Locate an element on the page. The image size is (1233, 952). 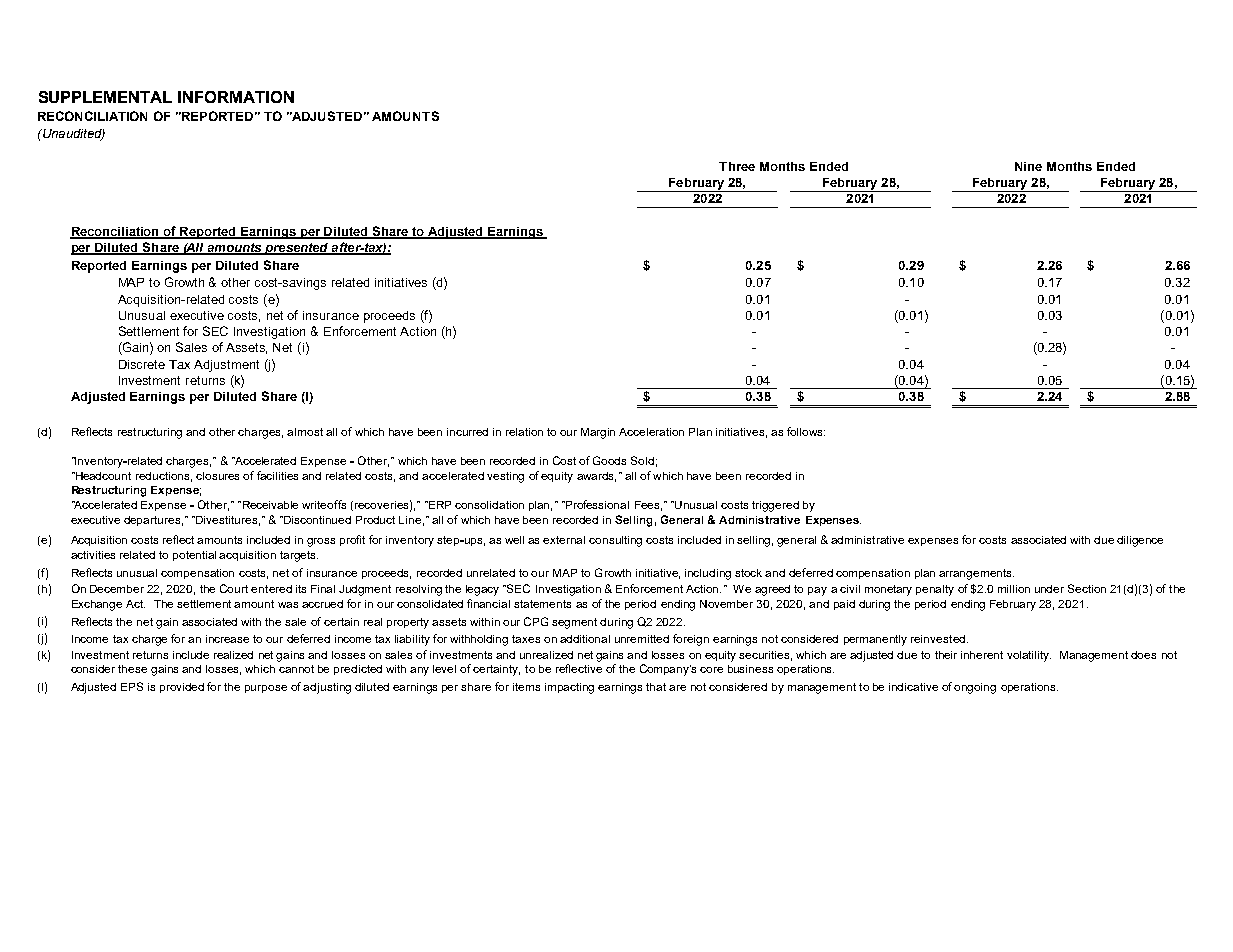
Professional is located at coordinates (596, 504).
